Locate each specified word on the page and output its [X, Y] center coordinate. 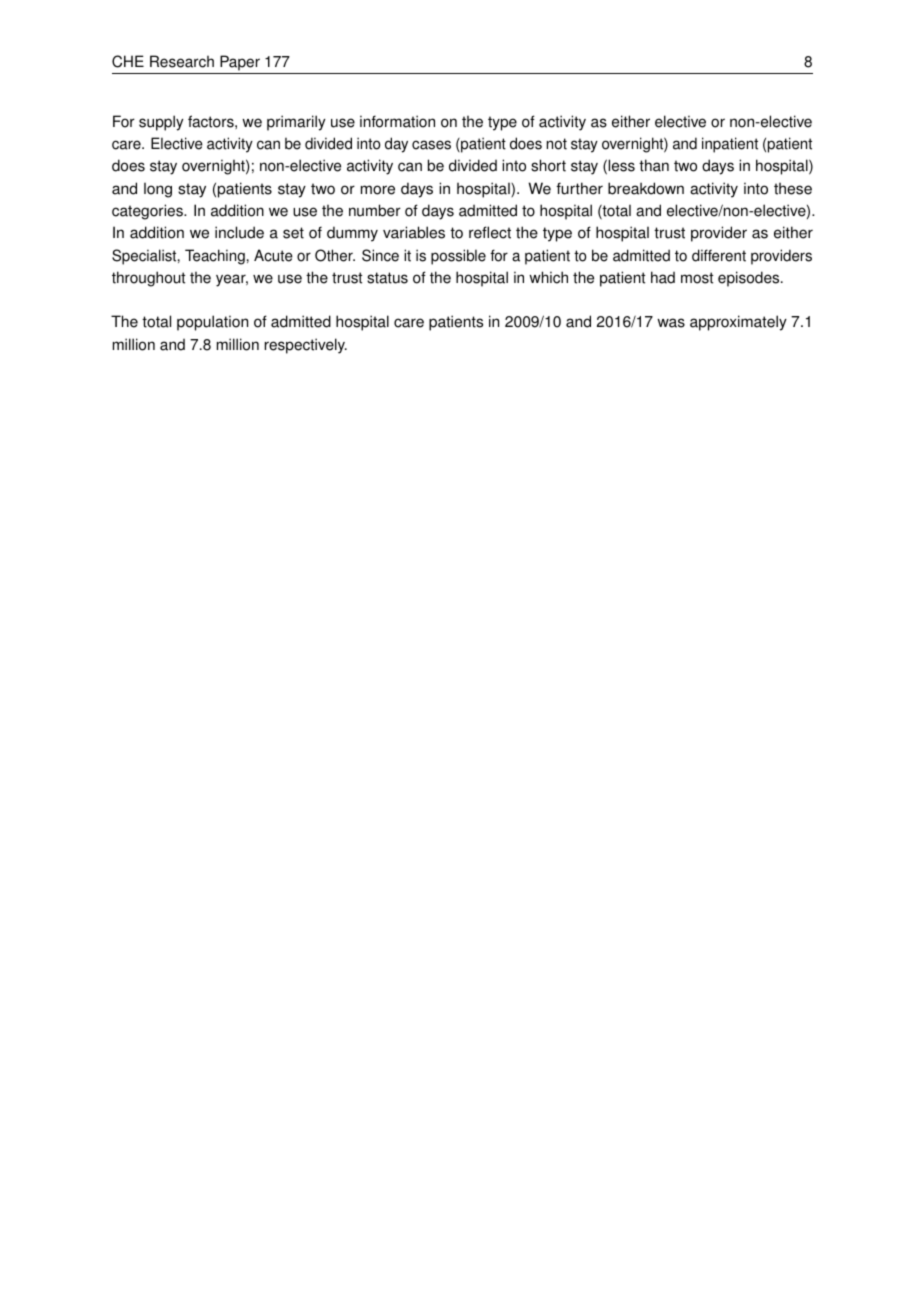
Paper [240, 63]
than [654, 165]
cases [431, 145]
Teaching [215, 257]
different [719, 255]
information [397, 121]
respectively [306, 346]
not [557, 144]
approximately [738, 323]
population [212, 323]
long [158, 190]
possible [458, 257]
